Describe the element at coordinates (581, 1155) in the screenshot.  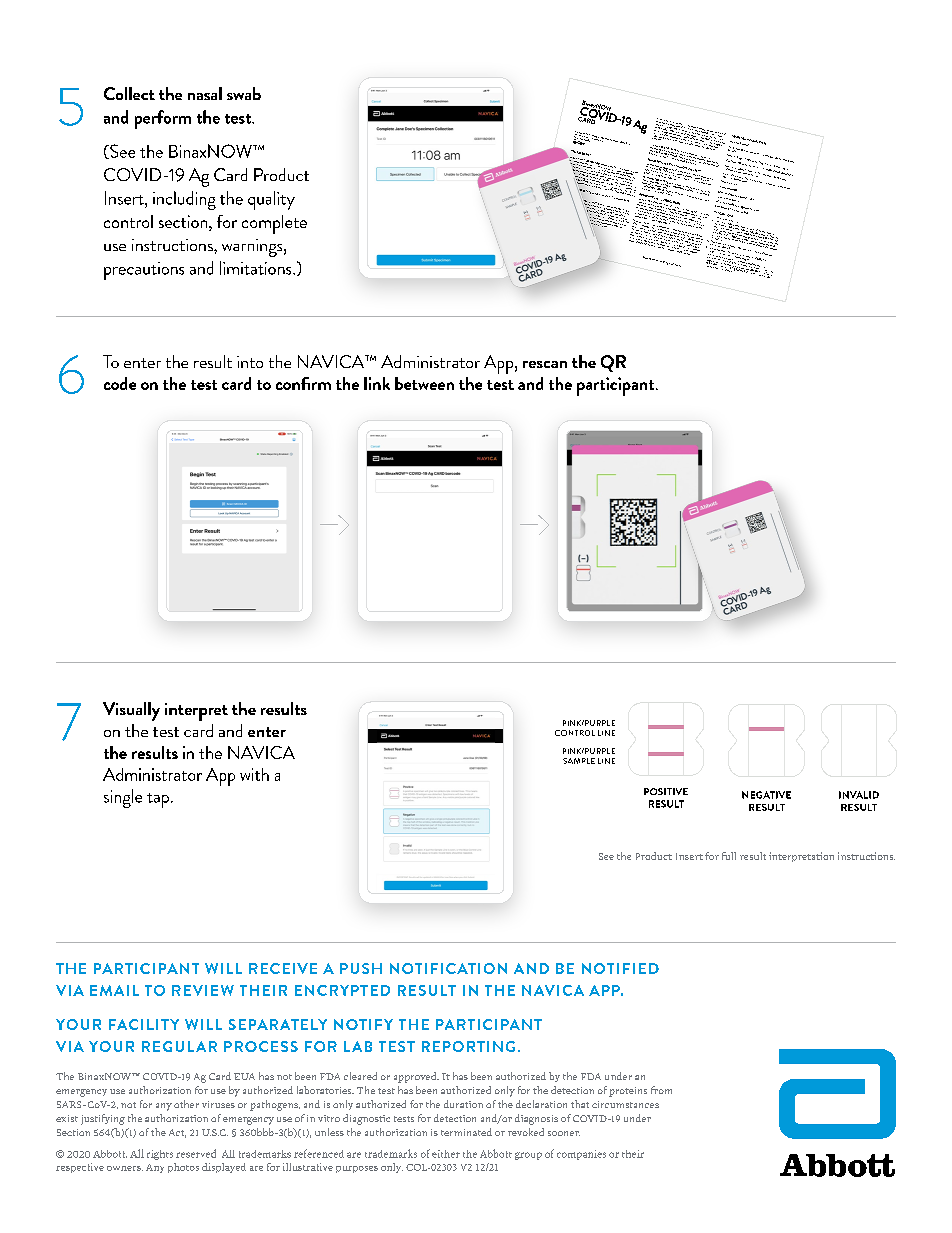
I see `companies` at that location.
